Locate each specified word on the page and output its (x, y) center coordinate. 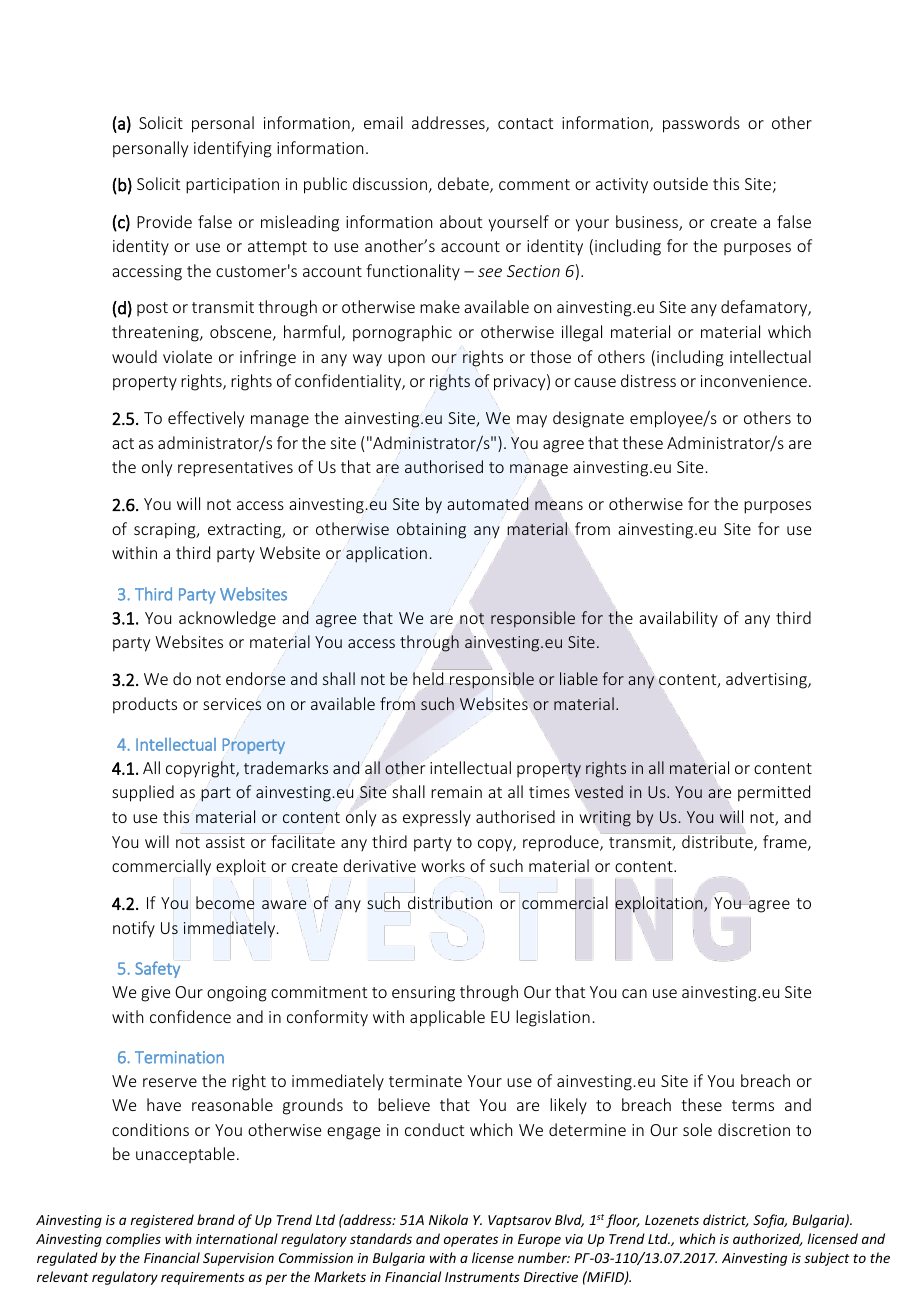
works (443, 865)
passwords (701, 124)
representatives (235, 469)
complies (133, 1240)
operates (471, 1241)
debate (464, 185)
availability (678, 619)
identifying (233, 149)
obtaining (431, 530)
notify (134, 929)
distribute (717, 842)
